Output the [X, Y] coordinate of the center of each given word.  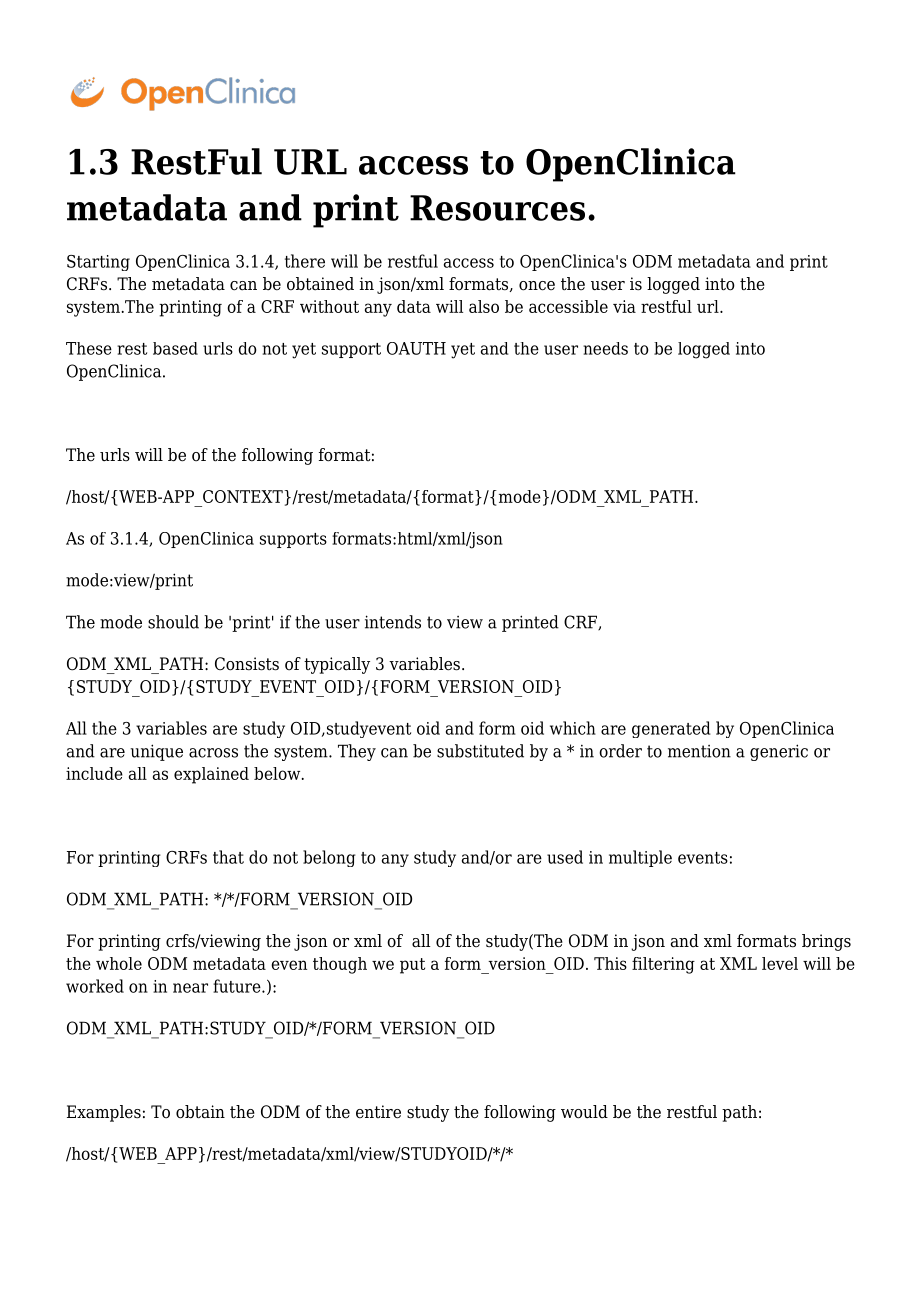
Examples [104, 1113]
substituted [480, 751]
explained [211, 775]
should [173, 622]
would [584, 1112]
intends [393, 622]
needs [605, 348]
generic [779, 752]
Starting [98, 263]
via [624, 306]
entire [378, 1112]
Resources [497, 208]
